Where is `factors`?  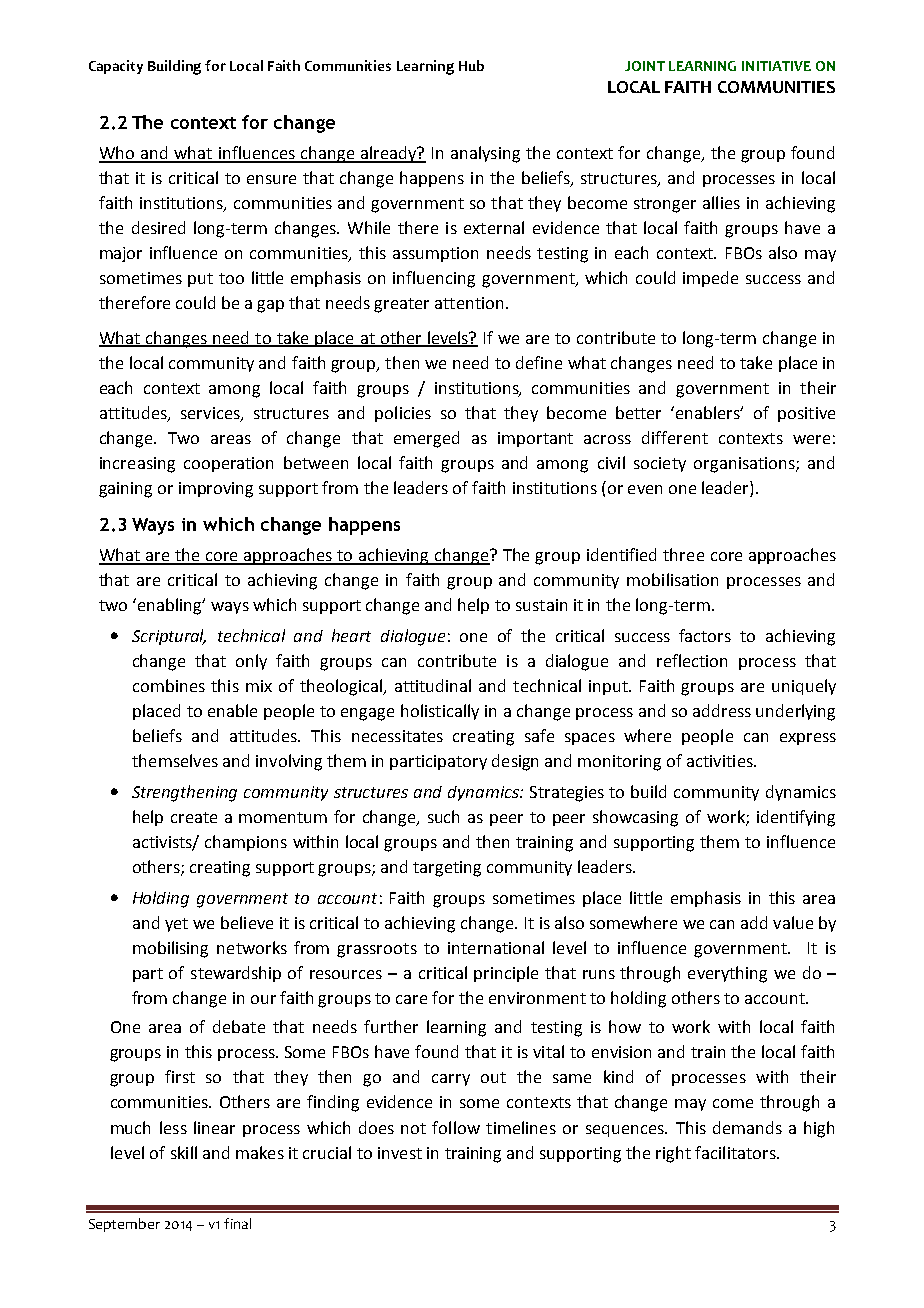
factors is located at coordinates (705, 635).
